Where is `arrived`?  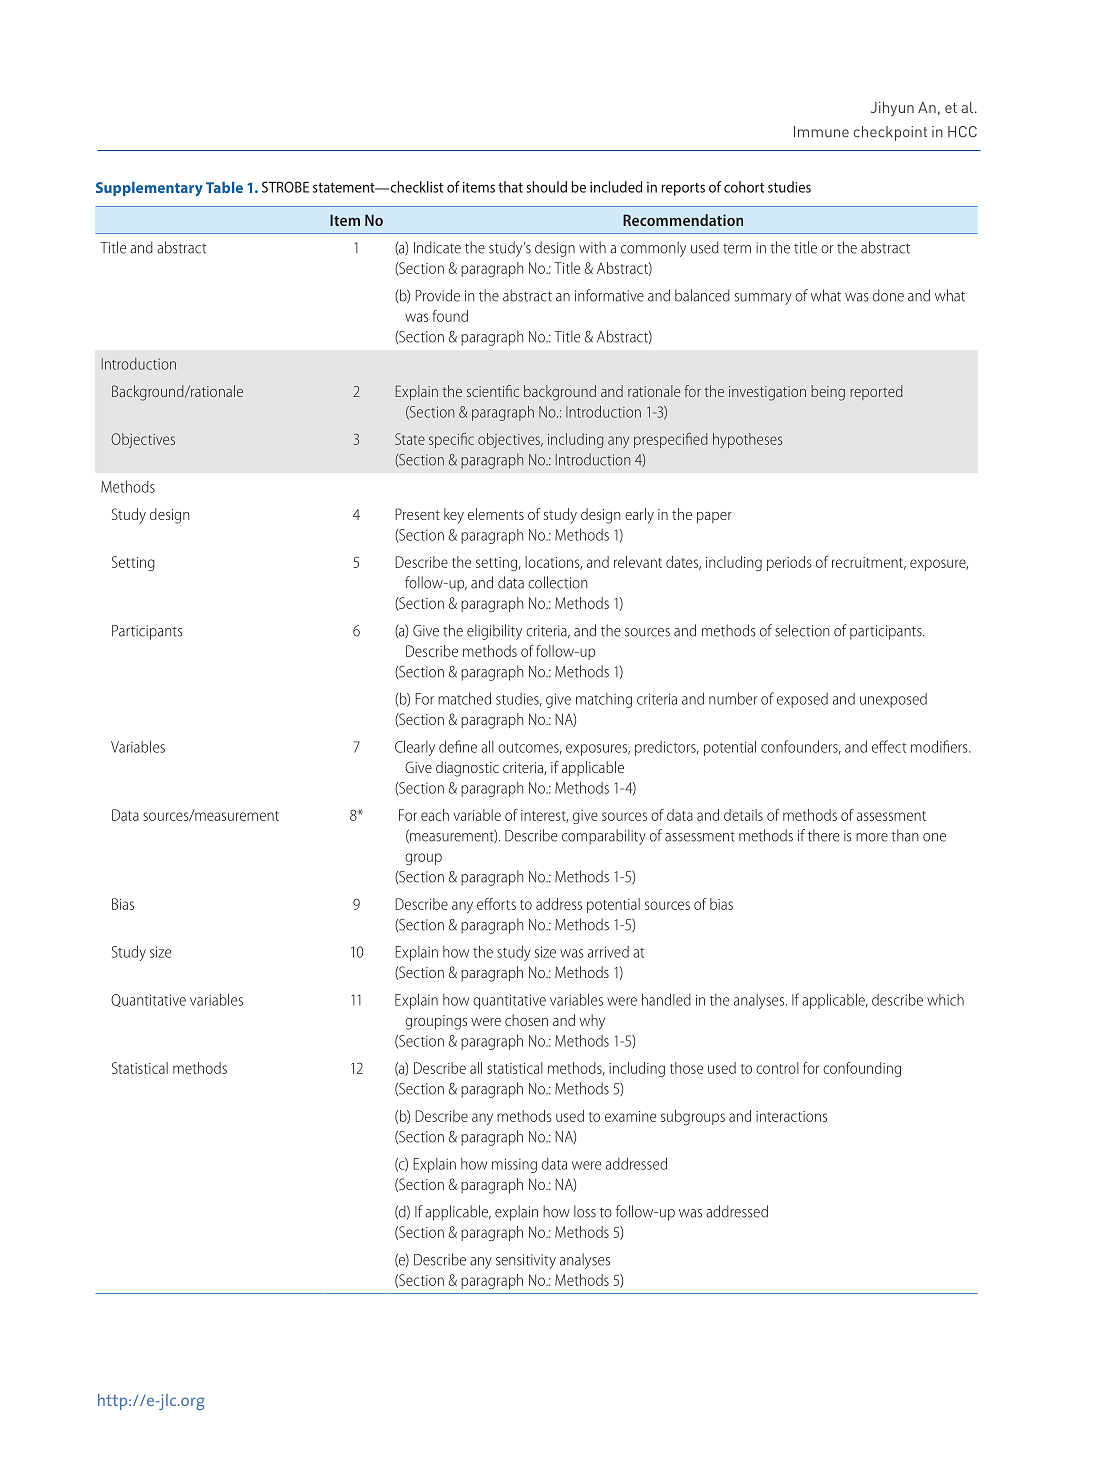
arrived is located at coordinates (608, 952).
